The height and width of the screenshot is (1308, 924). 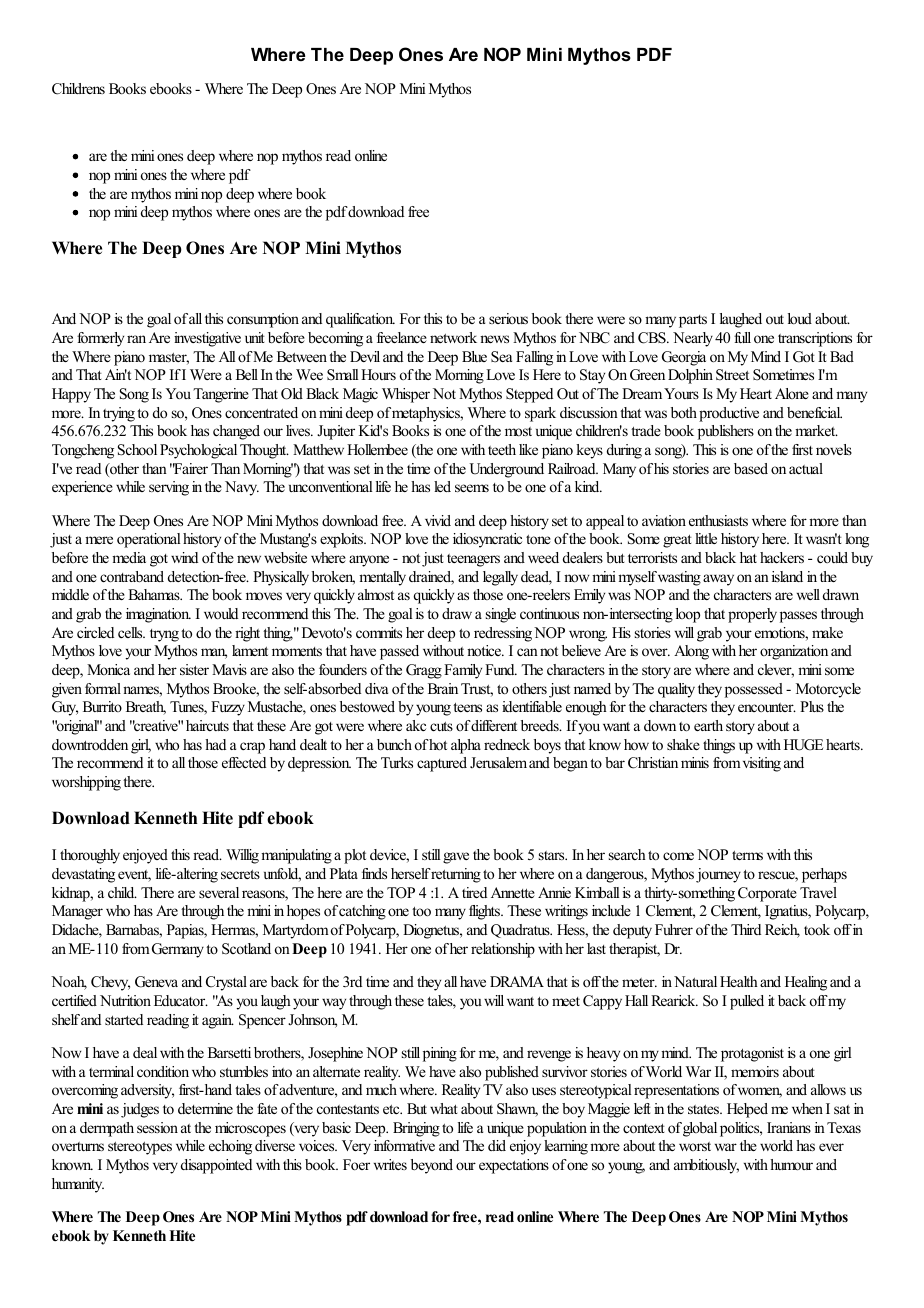 I want to click on Childrens, so click(x=78, y=89).
